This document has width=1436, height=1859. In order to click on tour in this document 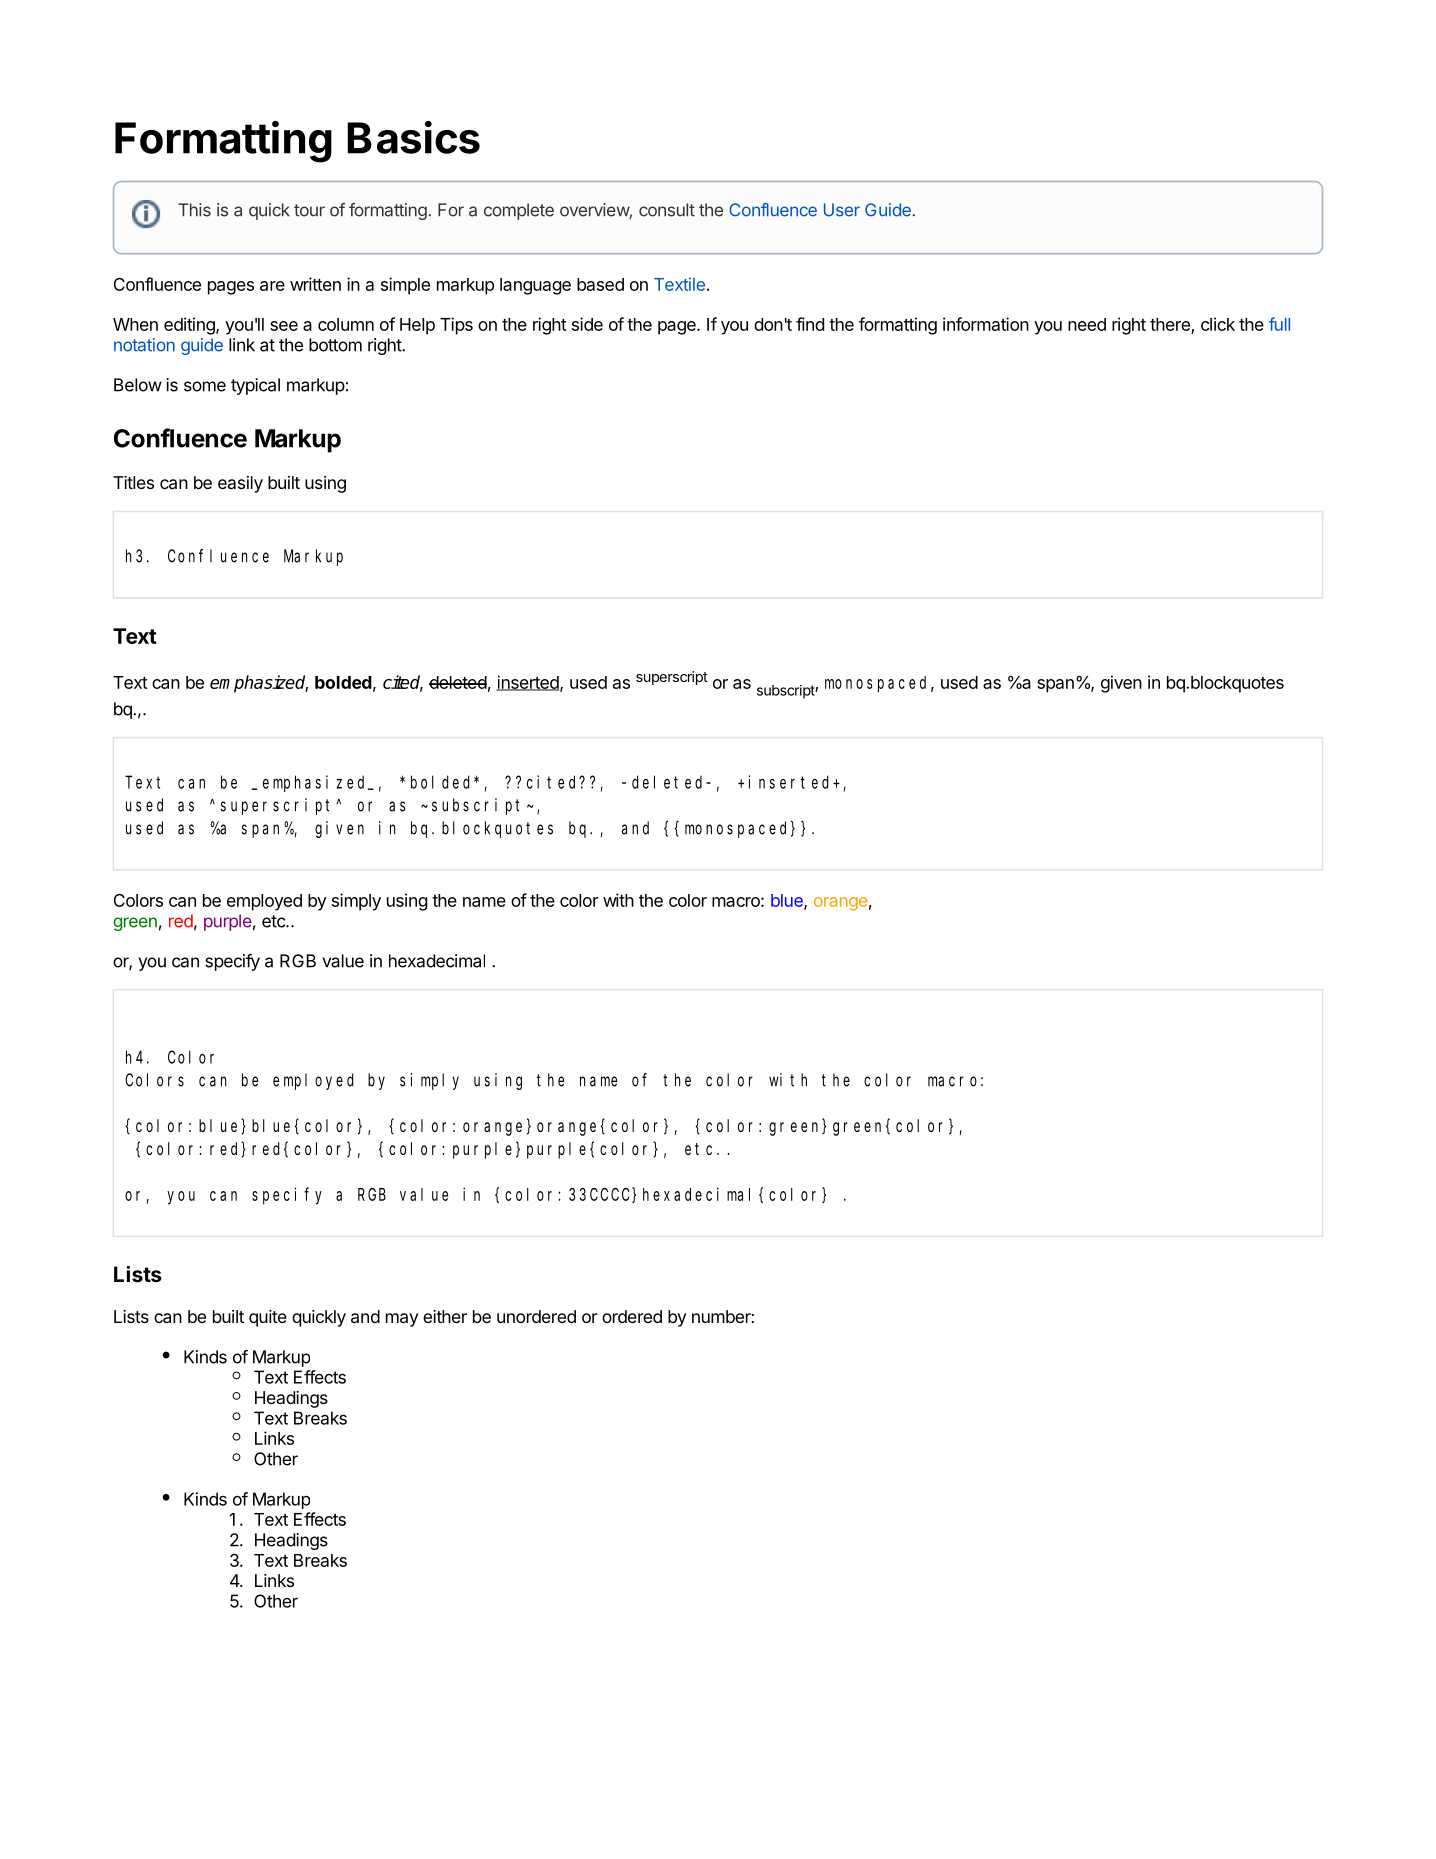, I will do `click(309, 210)`.
